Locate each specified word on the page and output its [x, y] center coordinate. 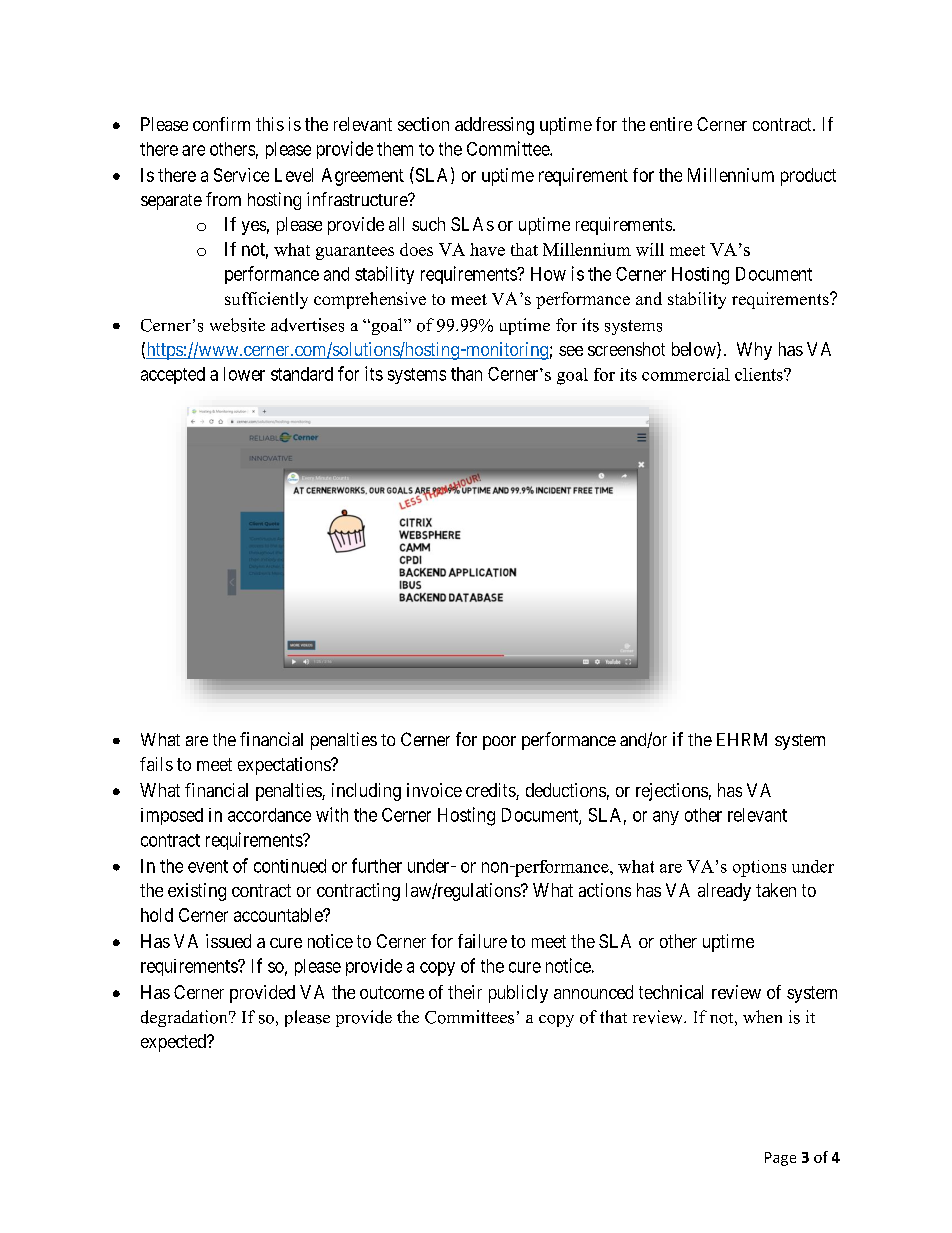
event [208, 866]
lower [244, 374]
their [465, 992]
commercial [686, 374]
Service [241, 175]
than [466, 374]
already [724, 892]
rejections [672, 792]
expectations [285, 766]
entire [671, 124]
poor [499, 743]
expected [174, 1043]
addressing [494, 126]
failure [482, 941]
